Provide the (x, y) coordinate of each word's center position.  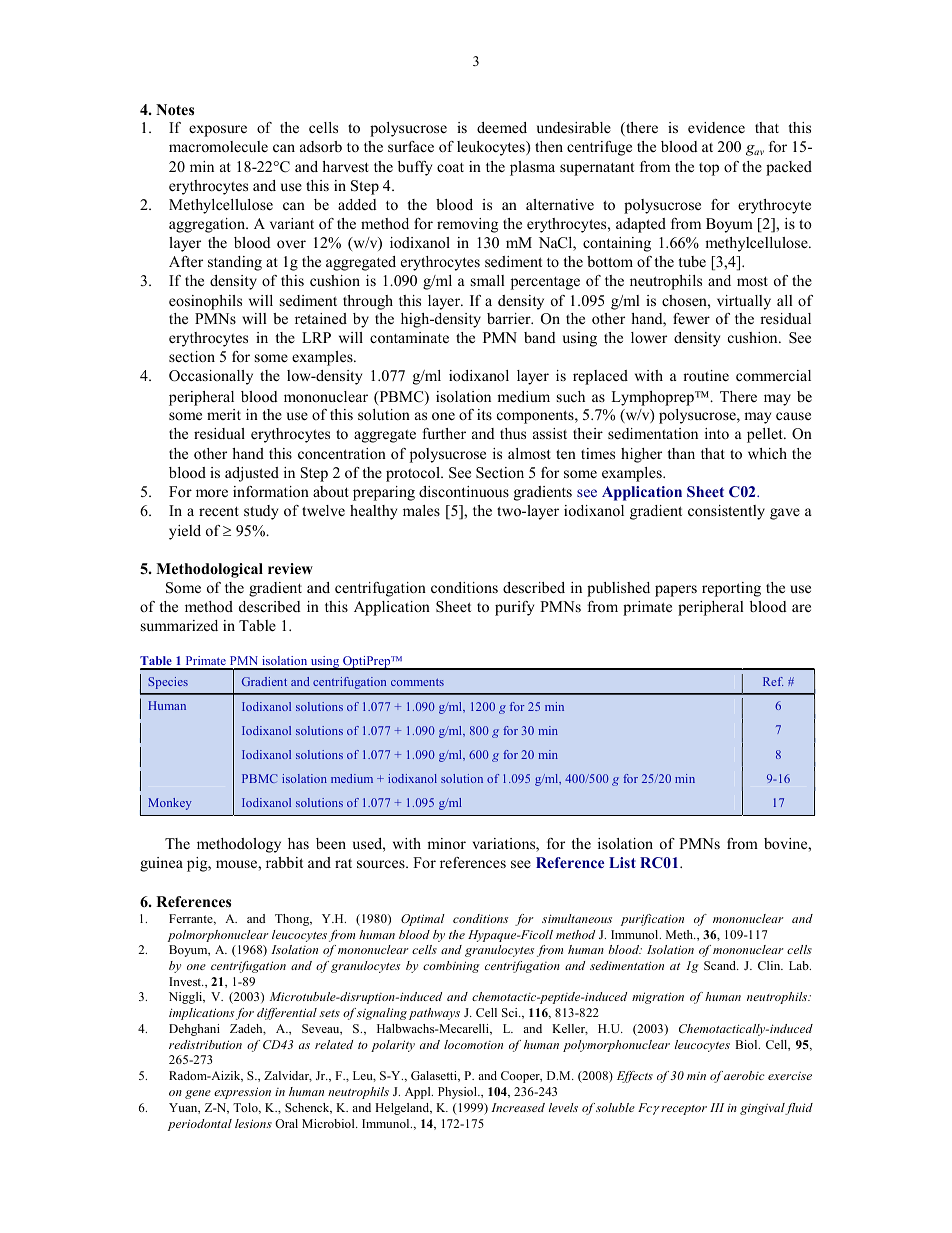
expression (242, 1093)
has (298, 843)
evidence (716, 127)
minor (446, 843)
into (717, 433)
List (622, 862)
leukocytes (492, 148)
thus (513, 433)
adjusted (252, 474)
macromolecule (218, 146)
